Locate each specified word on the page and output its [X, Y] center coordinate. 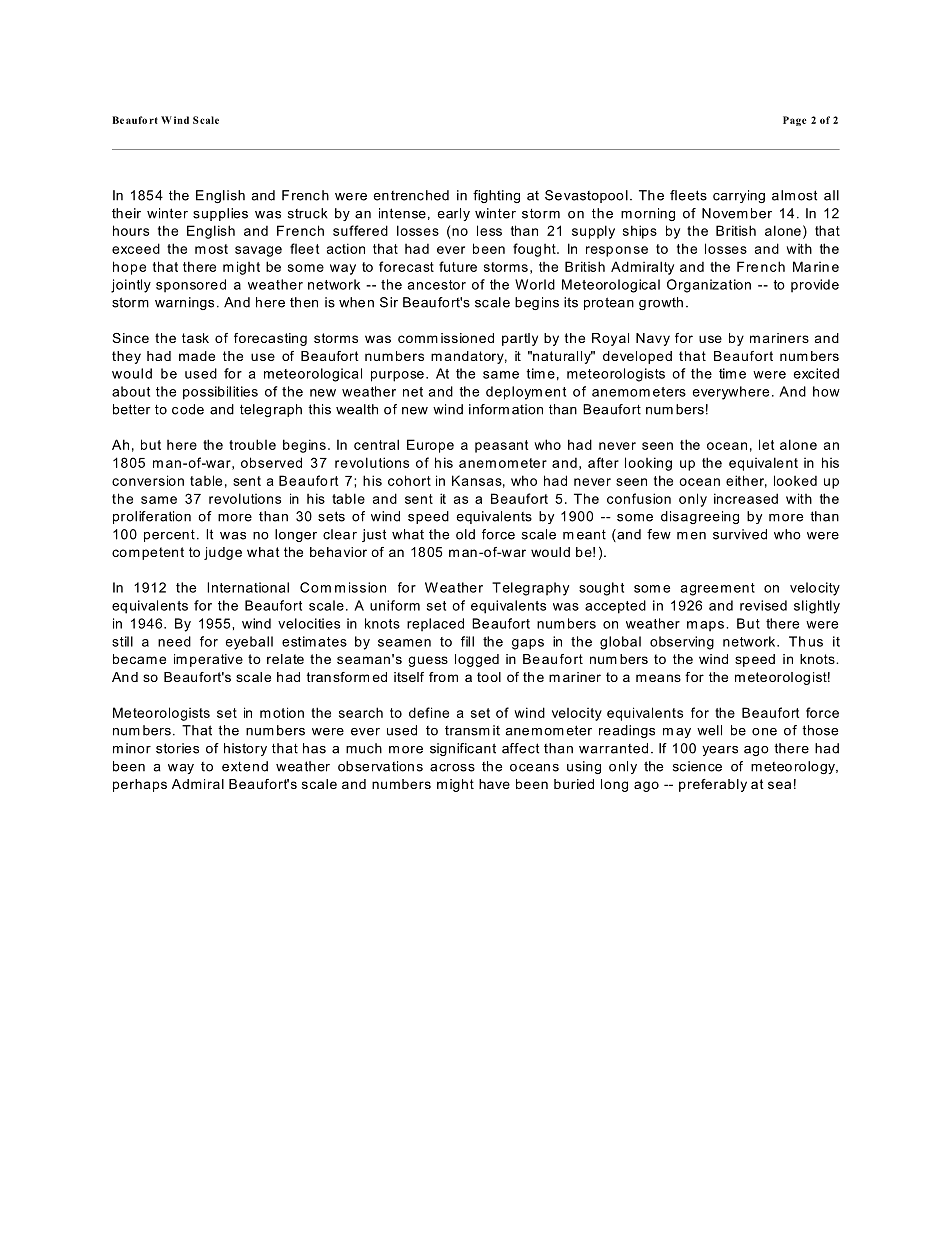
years [720, 751]
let [766, 444]
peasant [501, 446]
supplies [220, 214]
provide [815, 286]
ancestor [437, 285]
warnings [184, 303]
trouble [252, 444]
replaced [435, 625]
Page [795, 121]
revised [763, 605]
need [174, 641]
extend [245, 766]
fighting [496, 196]
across [452, 768]
